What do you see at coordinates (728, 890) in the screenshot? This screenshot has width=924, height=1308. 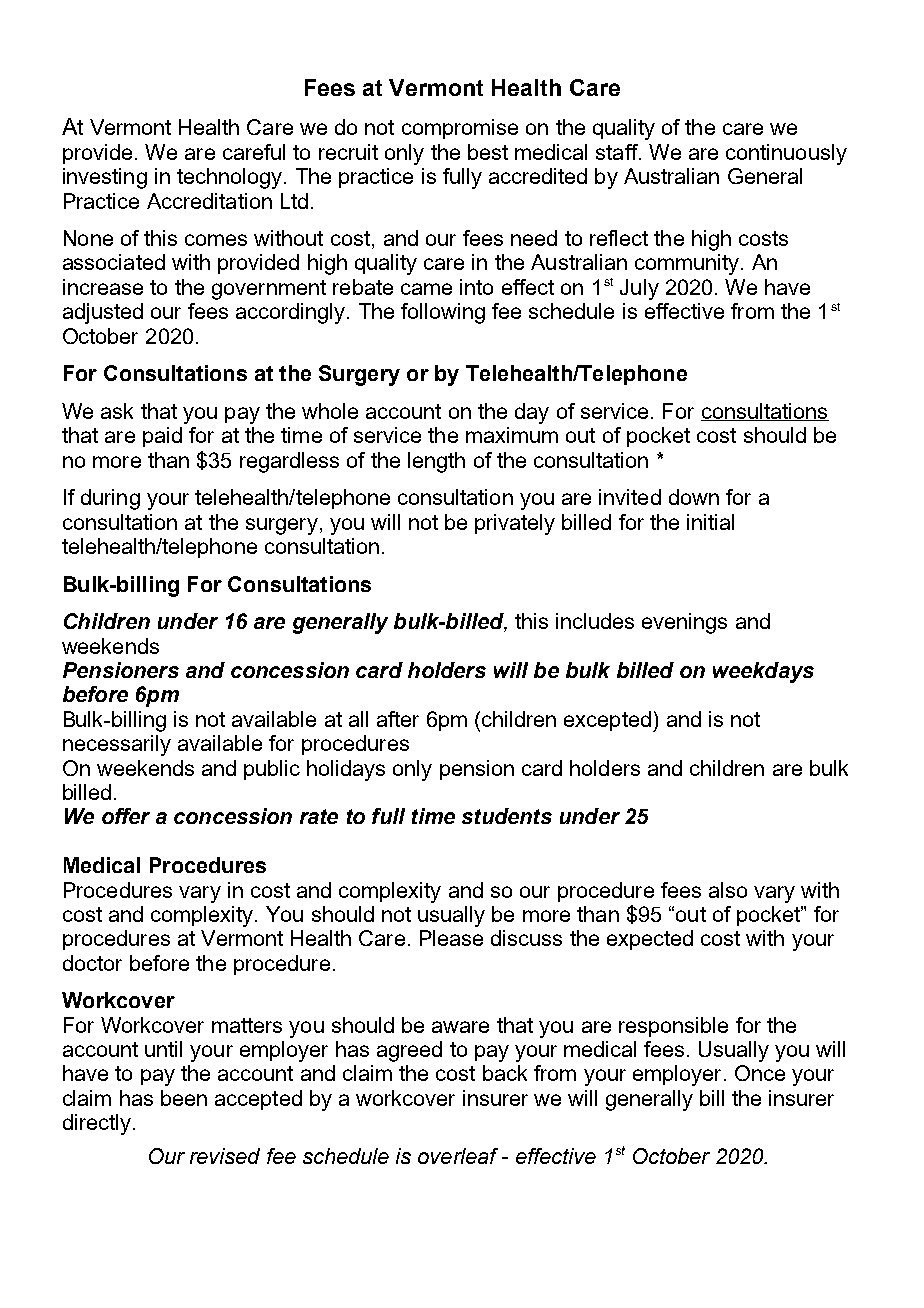 I see `also` at bounding box center [728, 890].
